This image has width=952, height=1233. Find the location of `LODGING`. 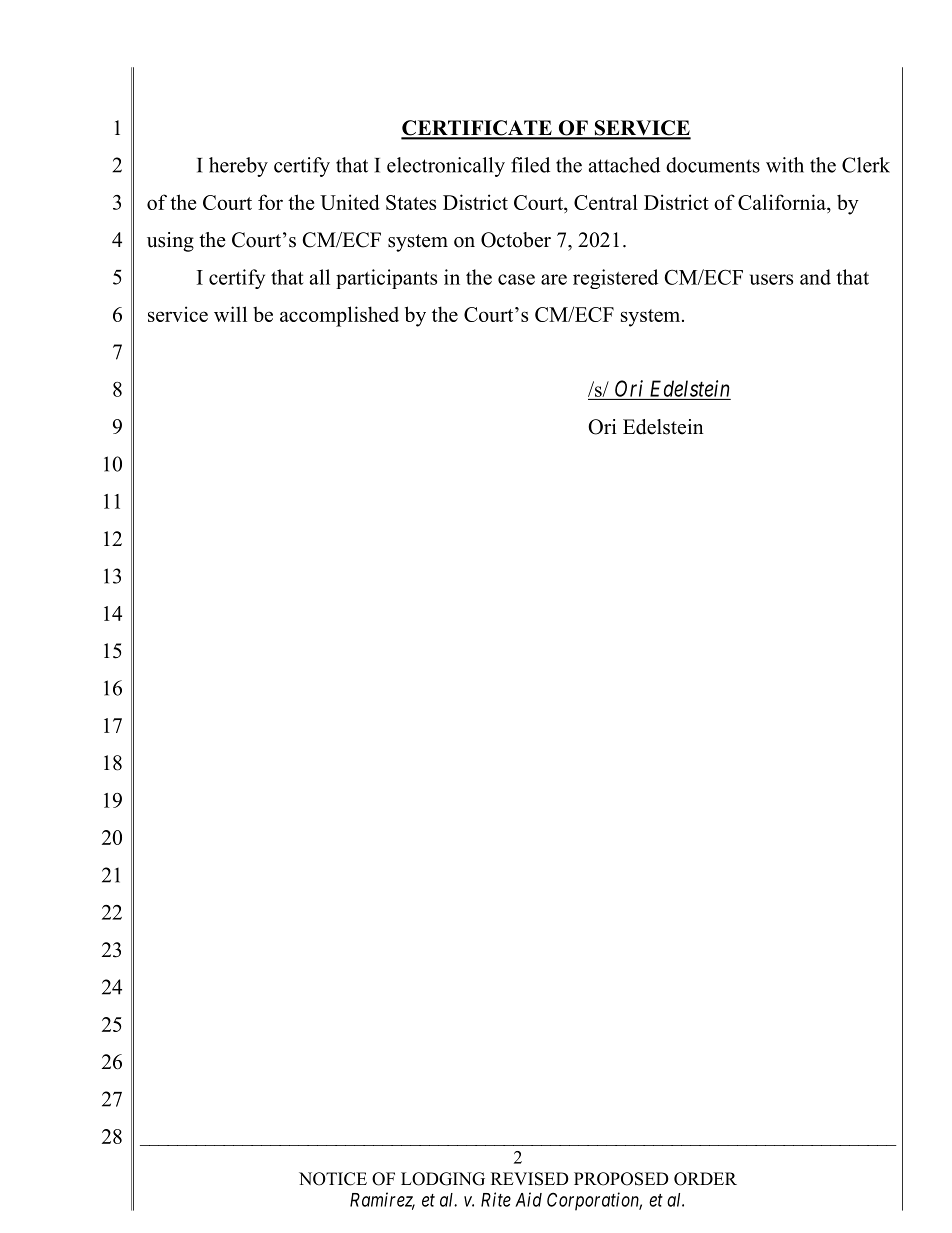

LODGING is located at coordinates (443, 1179).
